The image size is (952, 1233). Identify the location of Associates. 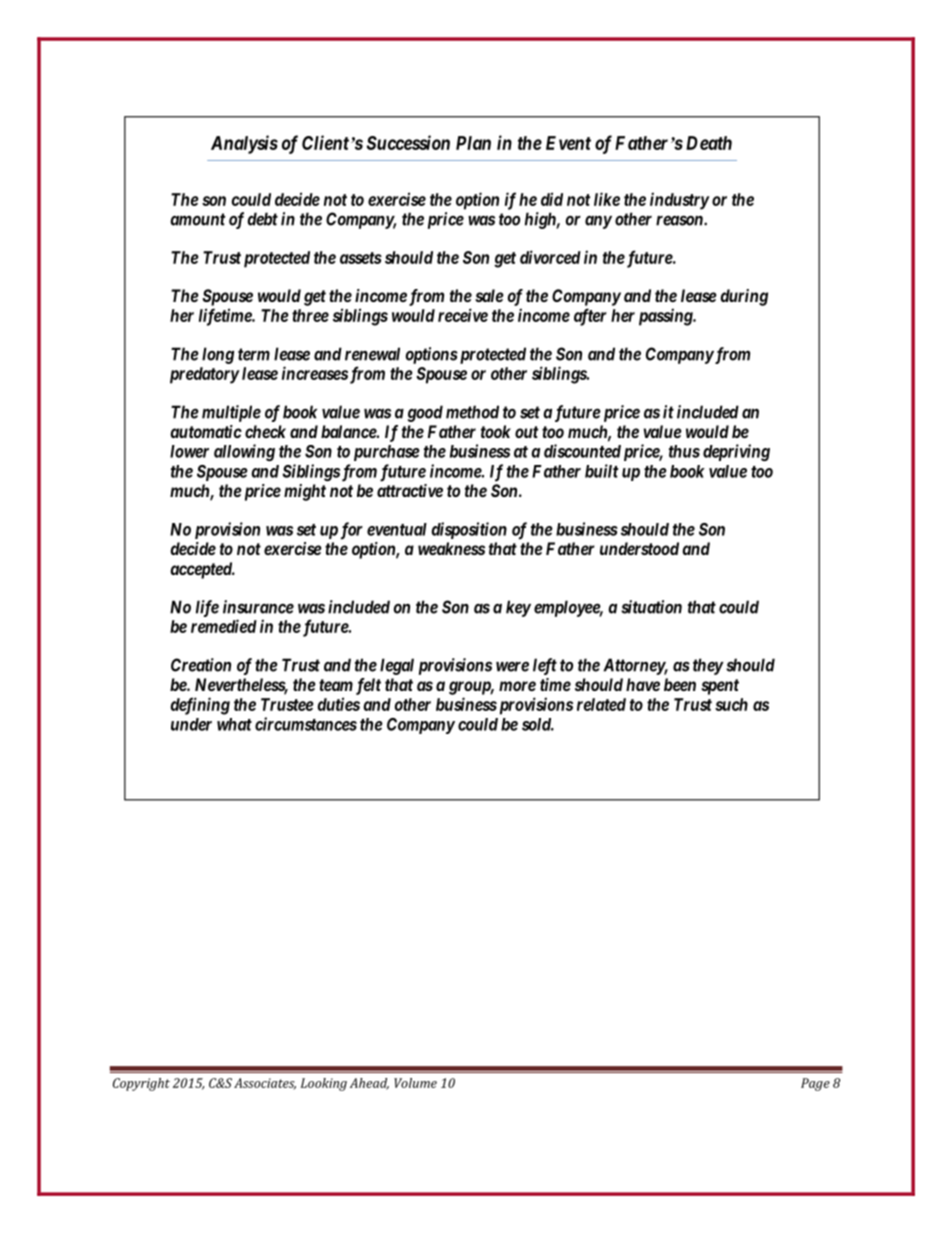
(265, 1084).
